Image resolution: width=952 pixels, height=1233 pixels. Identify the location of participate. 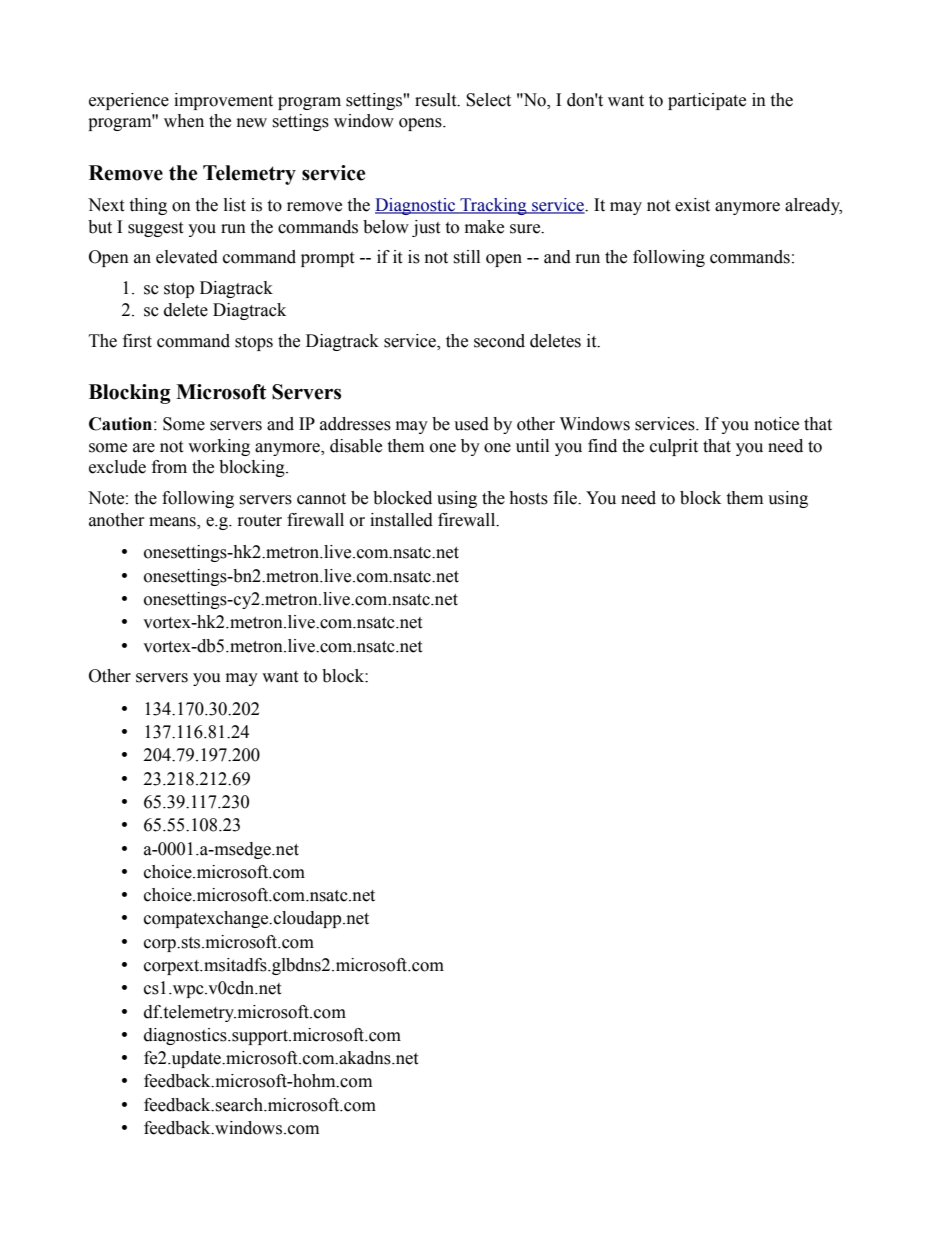
(707, 101).
